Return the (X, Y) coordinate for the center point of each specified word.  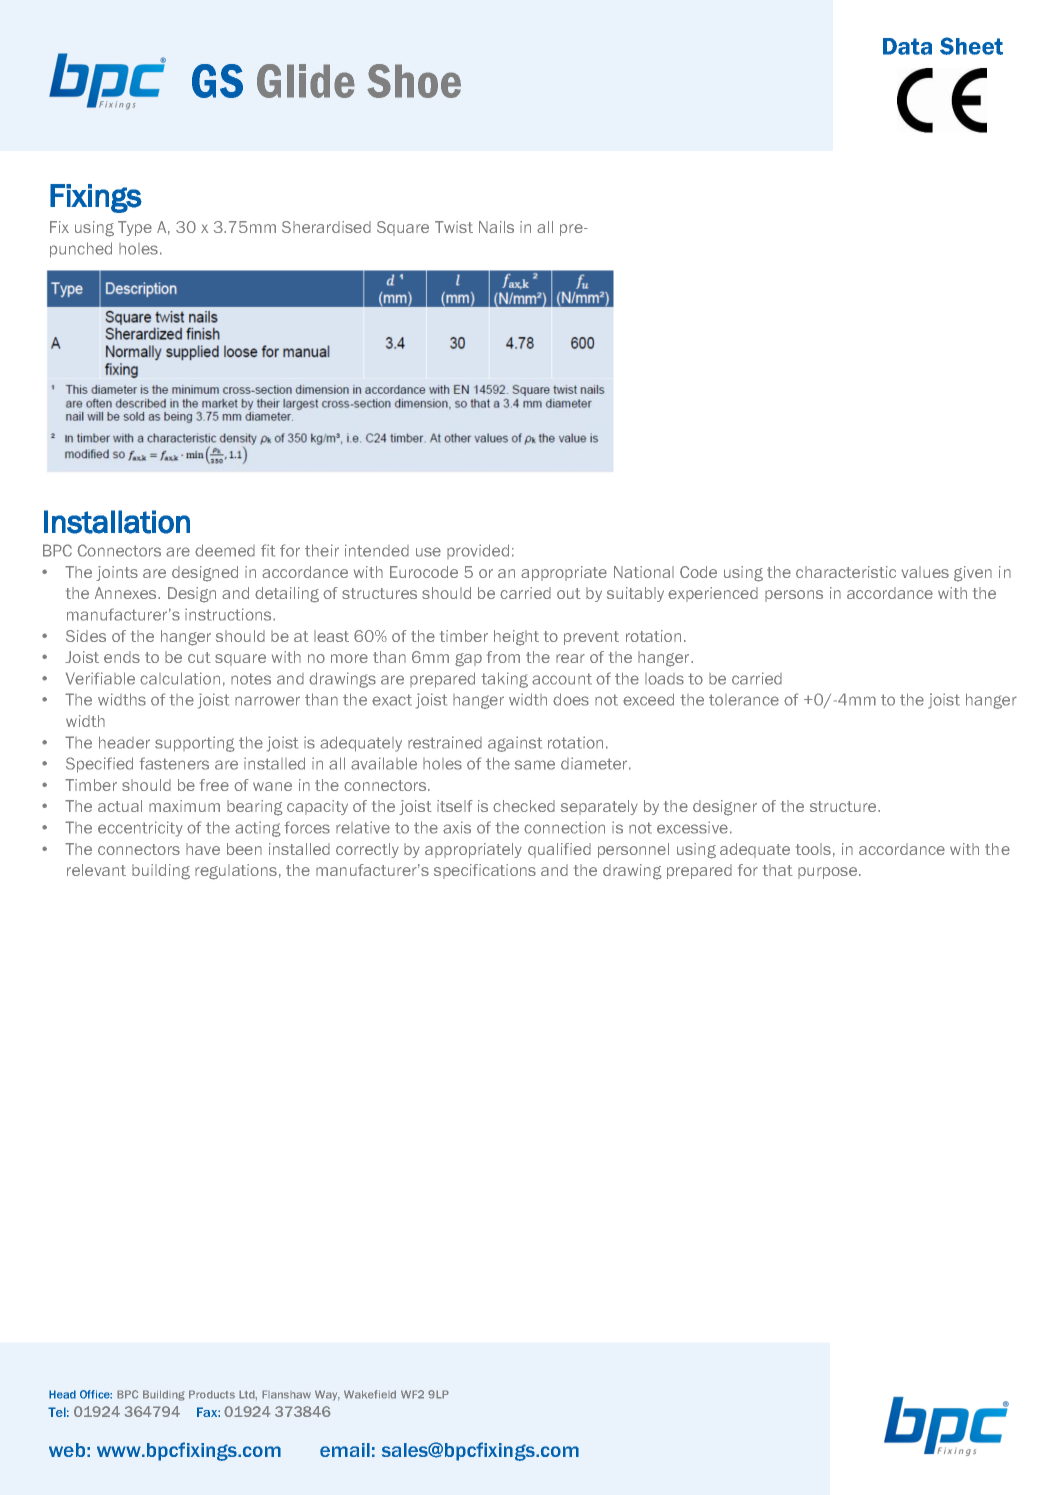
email (345, 1450)
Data (907, 46)
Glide (306, 81)
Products (212, 1394)
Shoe (414, 81)
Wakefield (370, 1394)
